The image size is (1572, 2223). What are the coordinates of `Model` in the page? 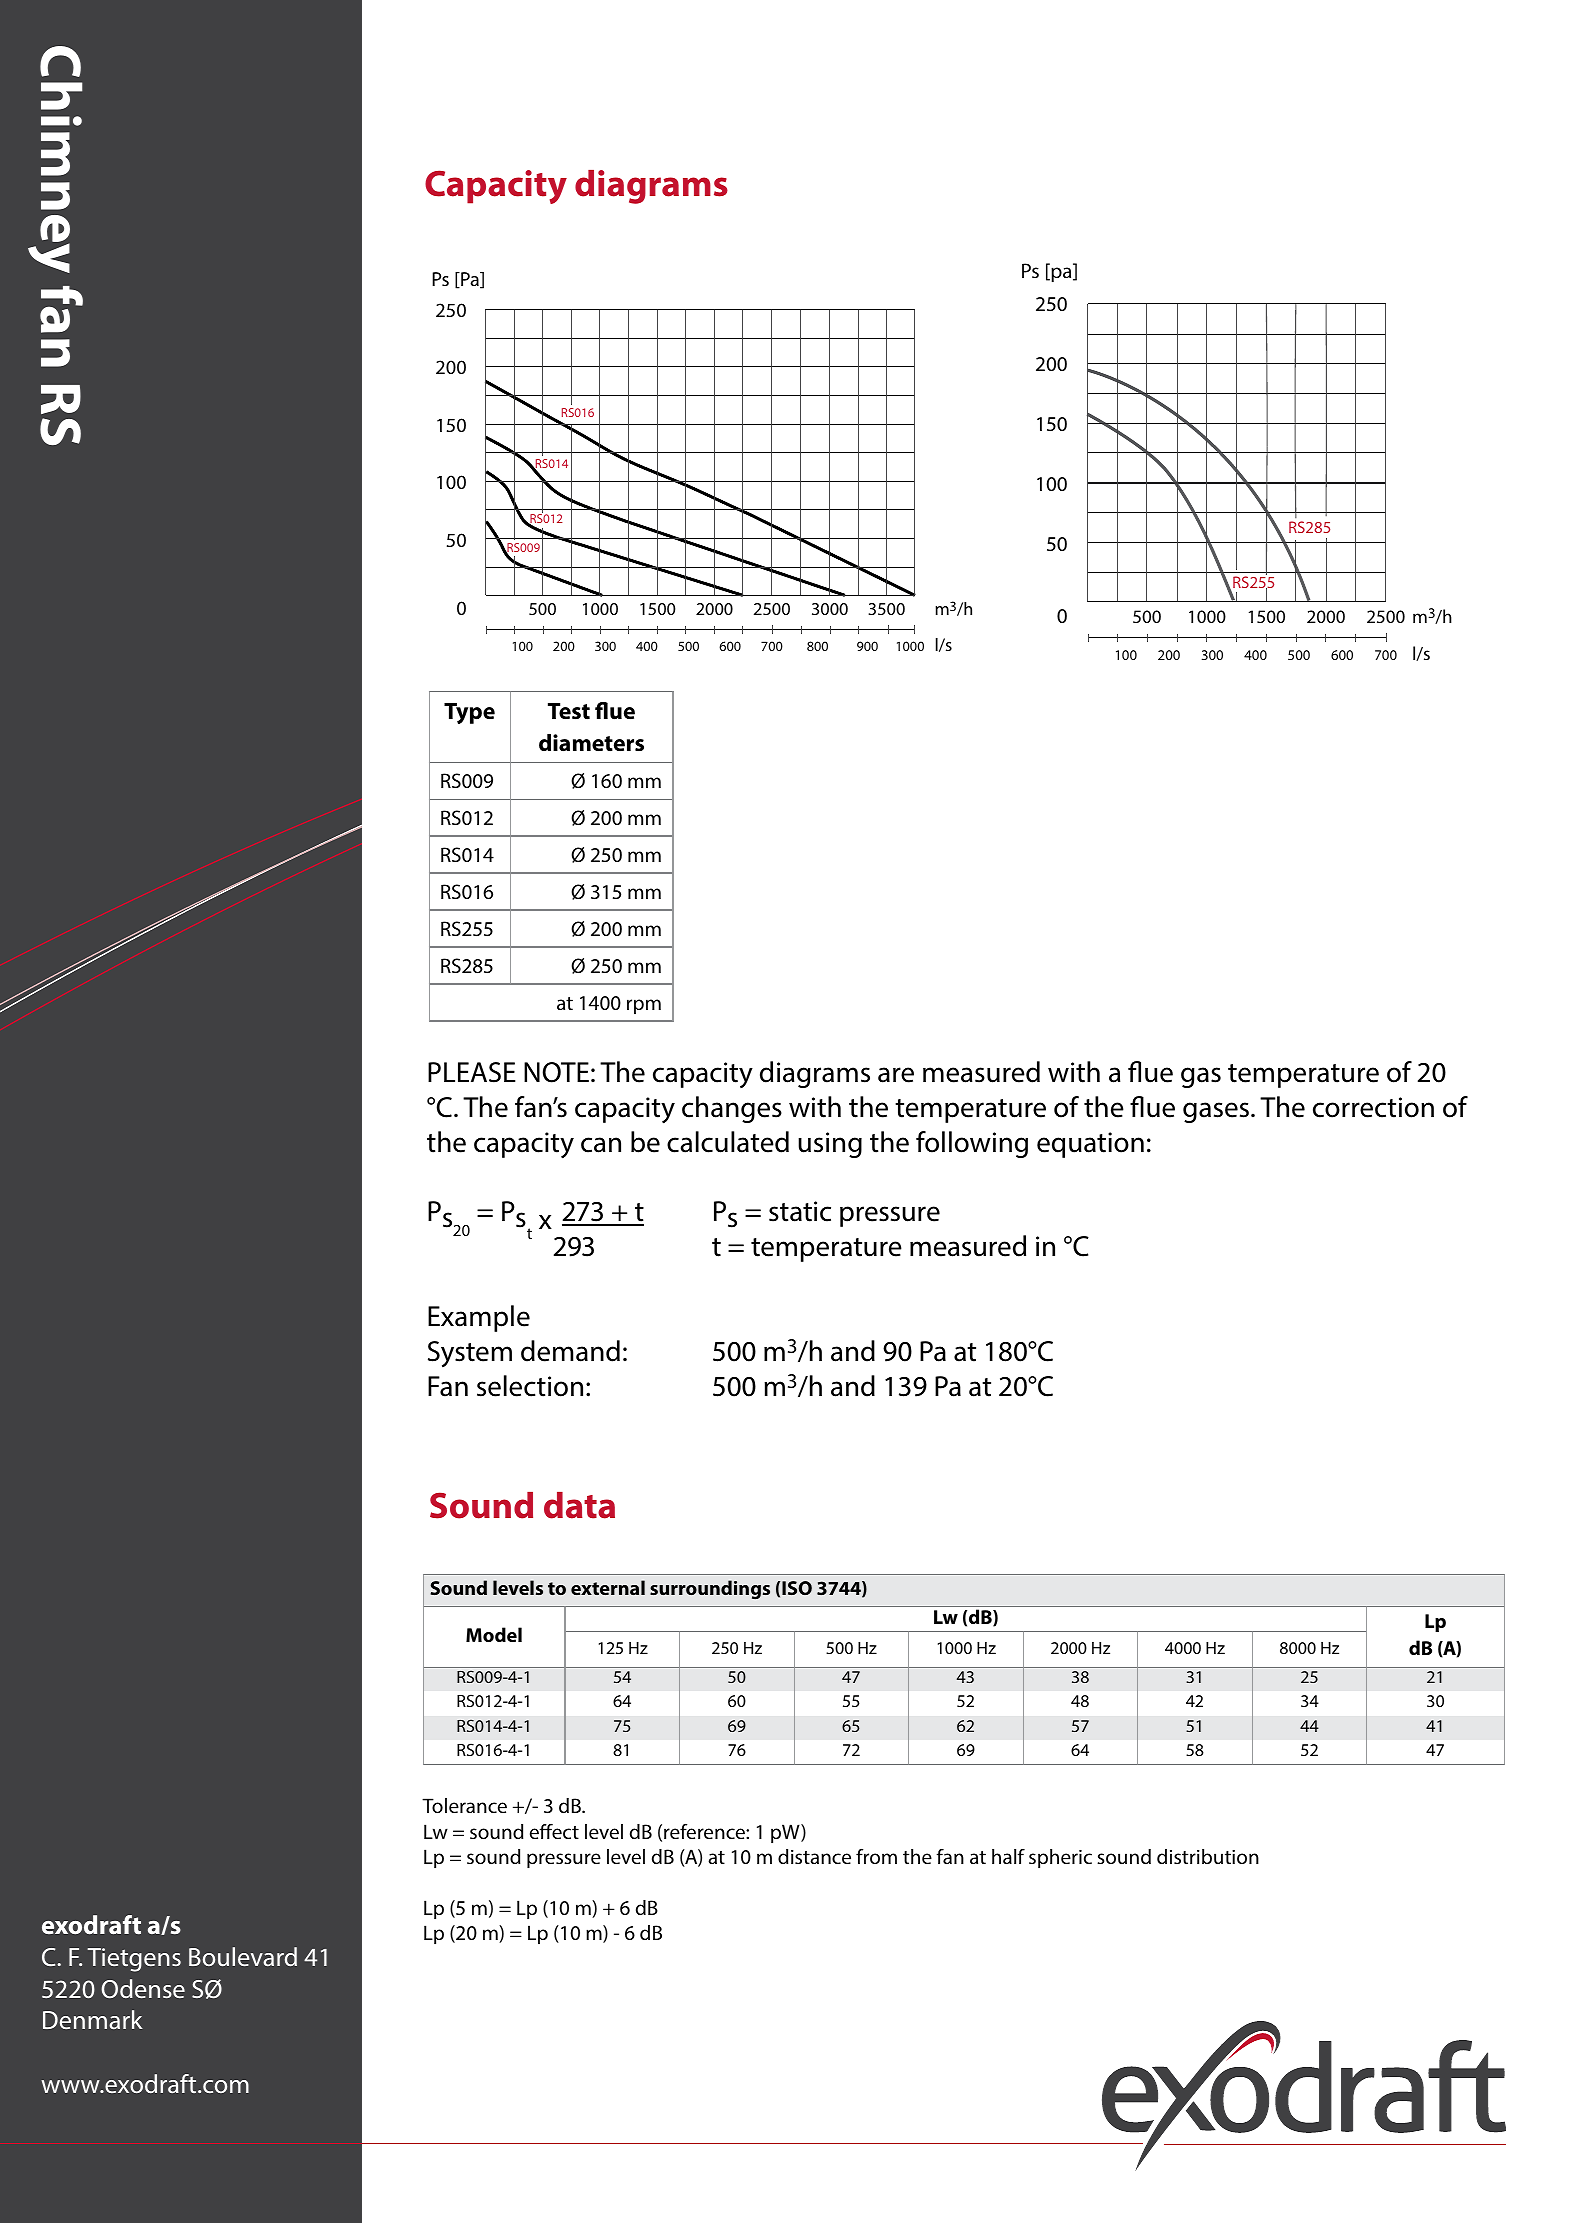 It's located at (494, 1634).
